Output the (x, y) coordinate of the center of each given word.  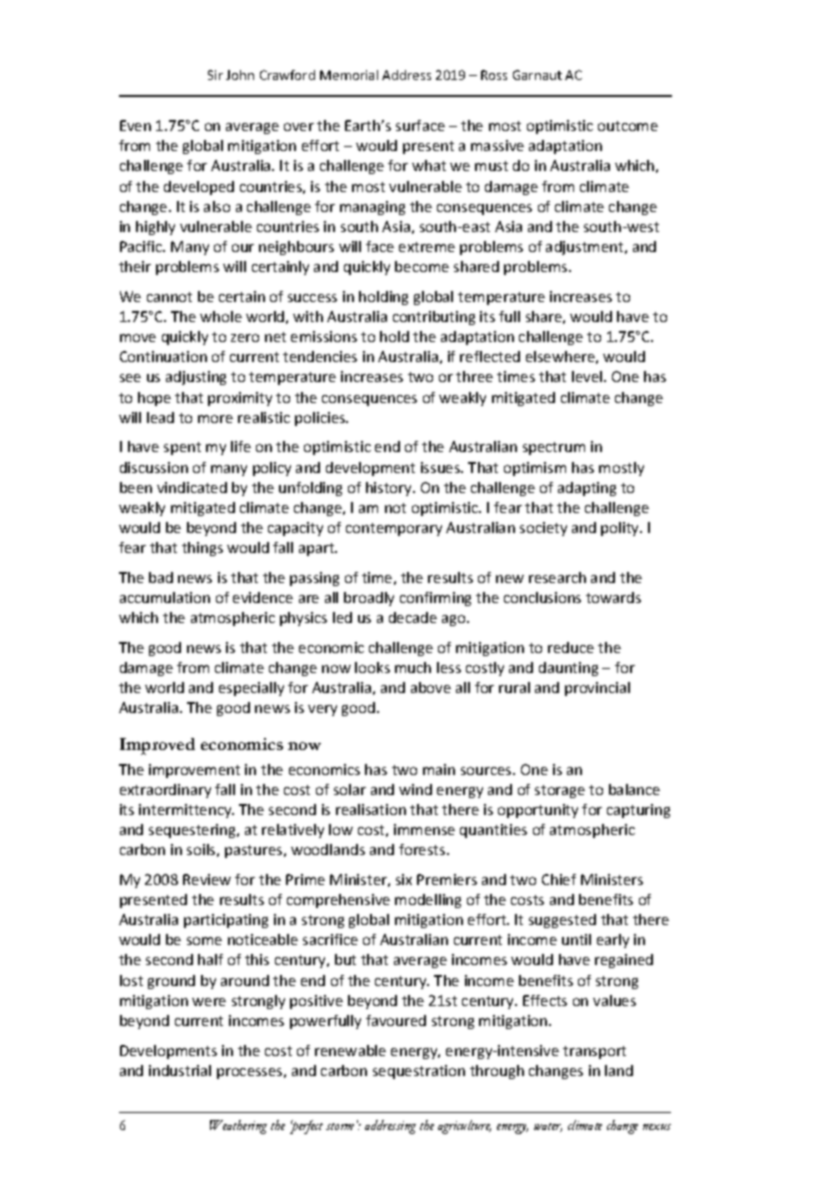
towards (613, 597)
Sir (215, 75)
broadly (369, 599)
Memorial (349, 75)
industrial (180, 1070)
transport (594, 1052)
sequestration (419, 1072)
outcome (628, 126)
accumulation (165, 597)
